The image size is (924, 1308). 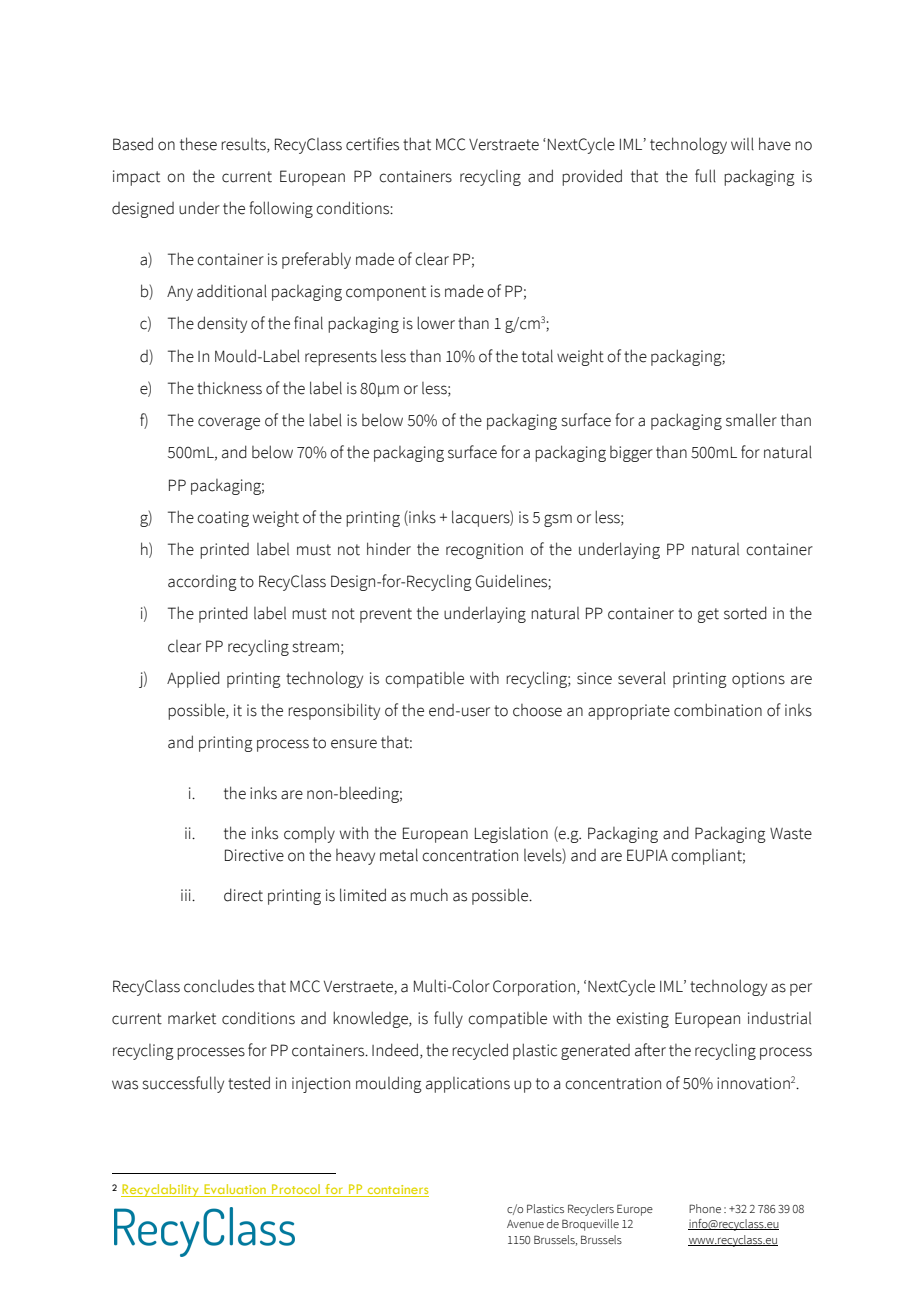 What do you see at coordinates (705, 1208) in the document?
I see `Phone` at bounding box center [705, 1208].
